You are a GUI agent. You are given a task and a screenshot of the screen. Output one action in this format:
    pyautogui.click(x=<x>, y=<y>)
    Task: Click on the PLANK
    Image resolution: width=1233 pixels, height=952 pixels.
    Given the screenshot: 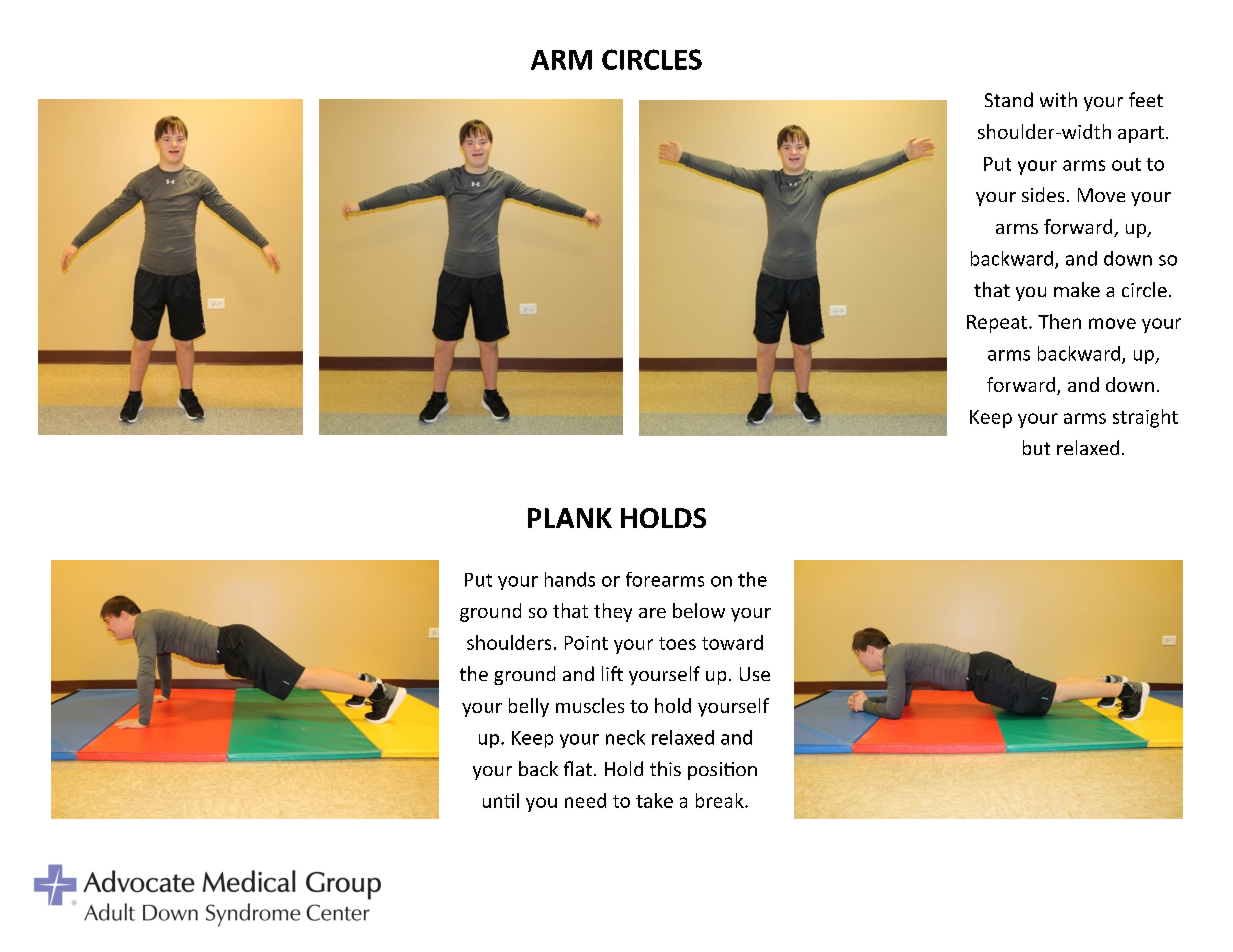 What is the action you would take?
    pyautogui.click(x=570, y=518)
